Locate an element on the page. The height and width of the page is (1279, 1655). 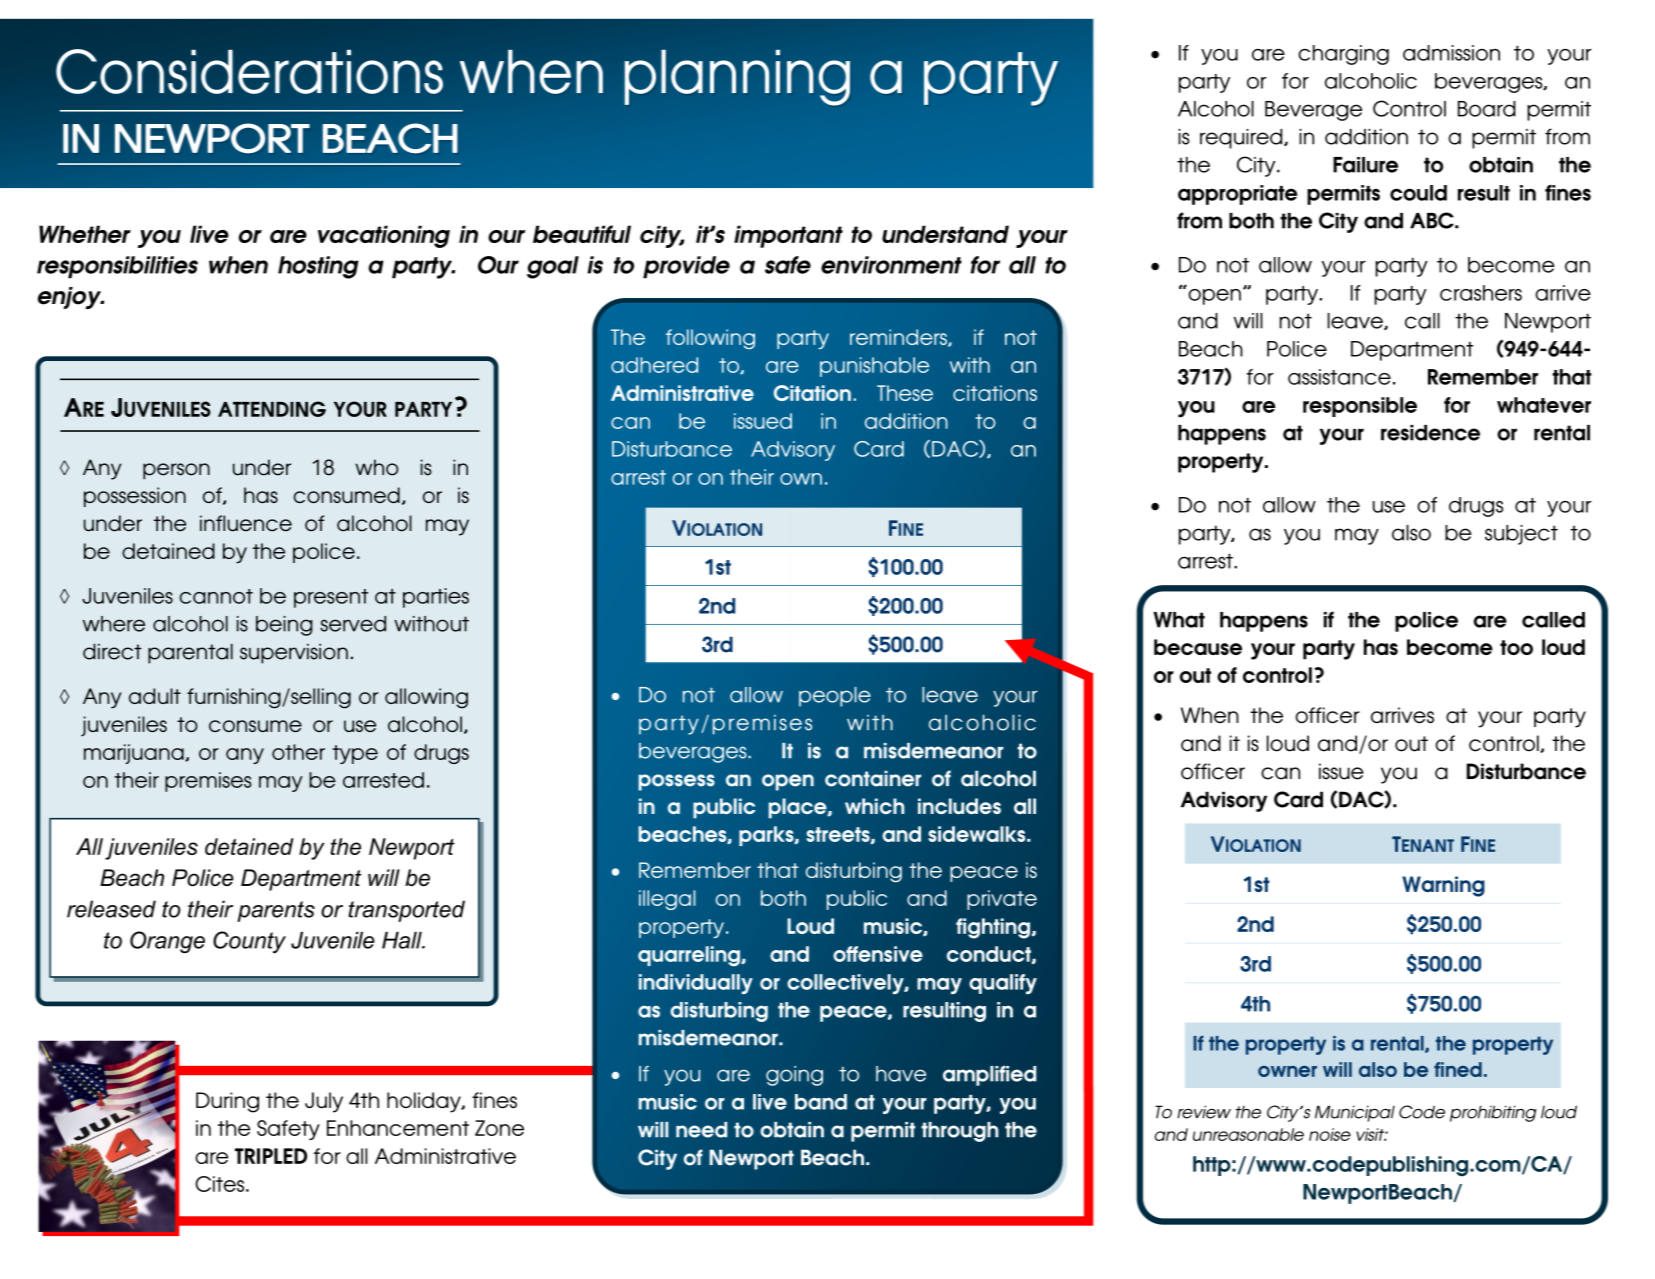
charging is located at coordinates (1343, 55).
